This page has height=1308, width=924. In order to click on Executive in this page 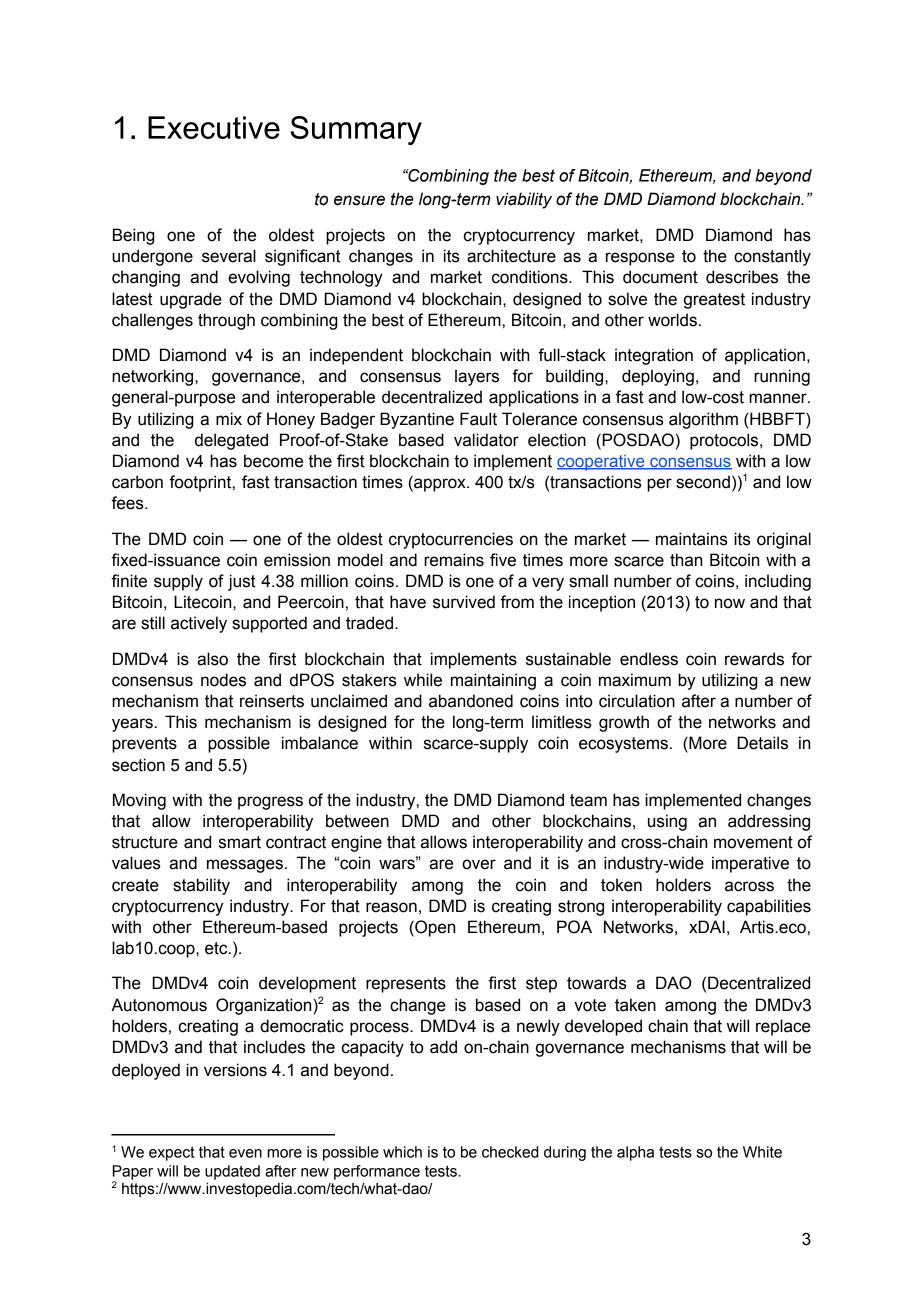, I will do `click(214, 127)`.
